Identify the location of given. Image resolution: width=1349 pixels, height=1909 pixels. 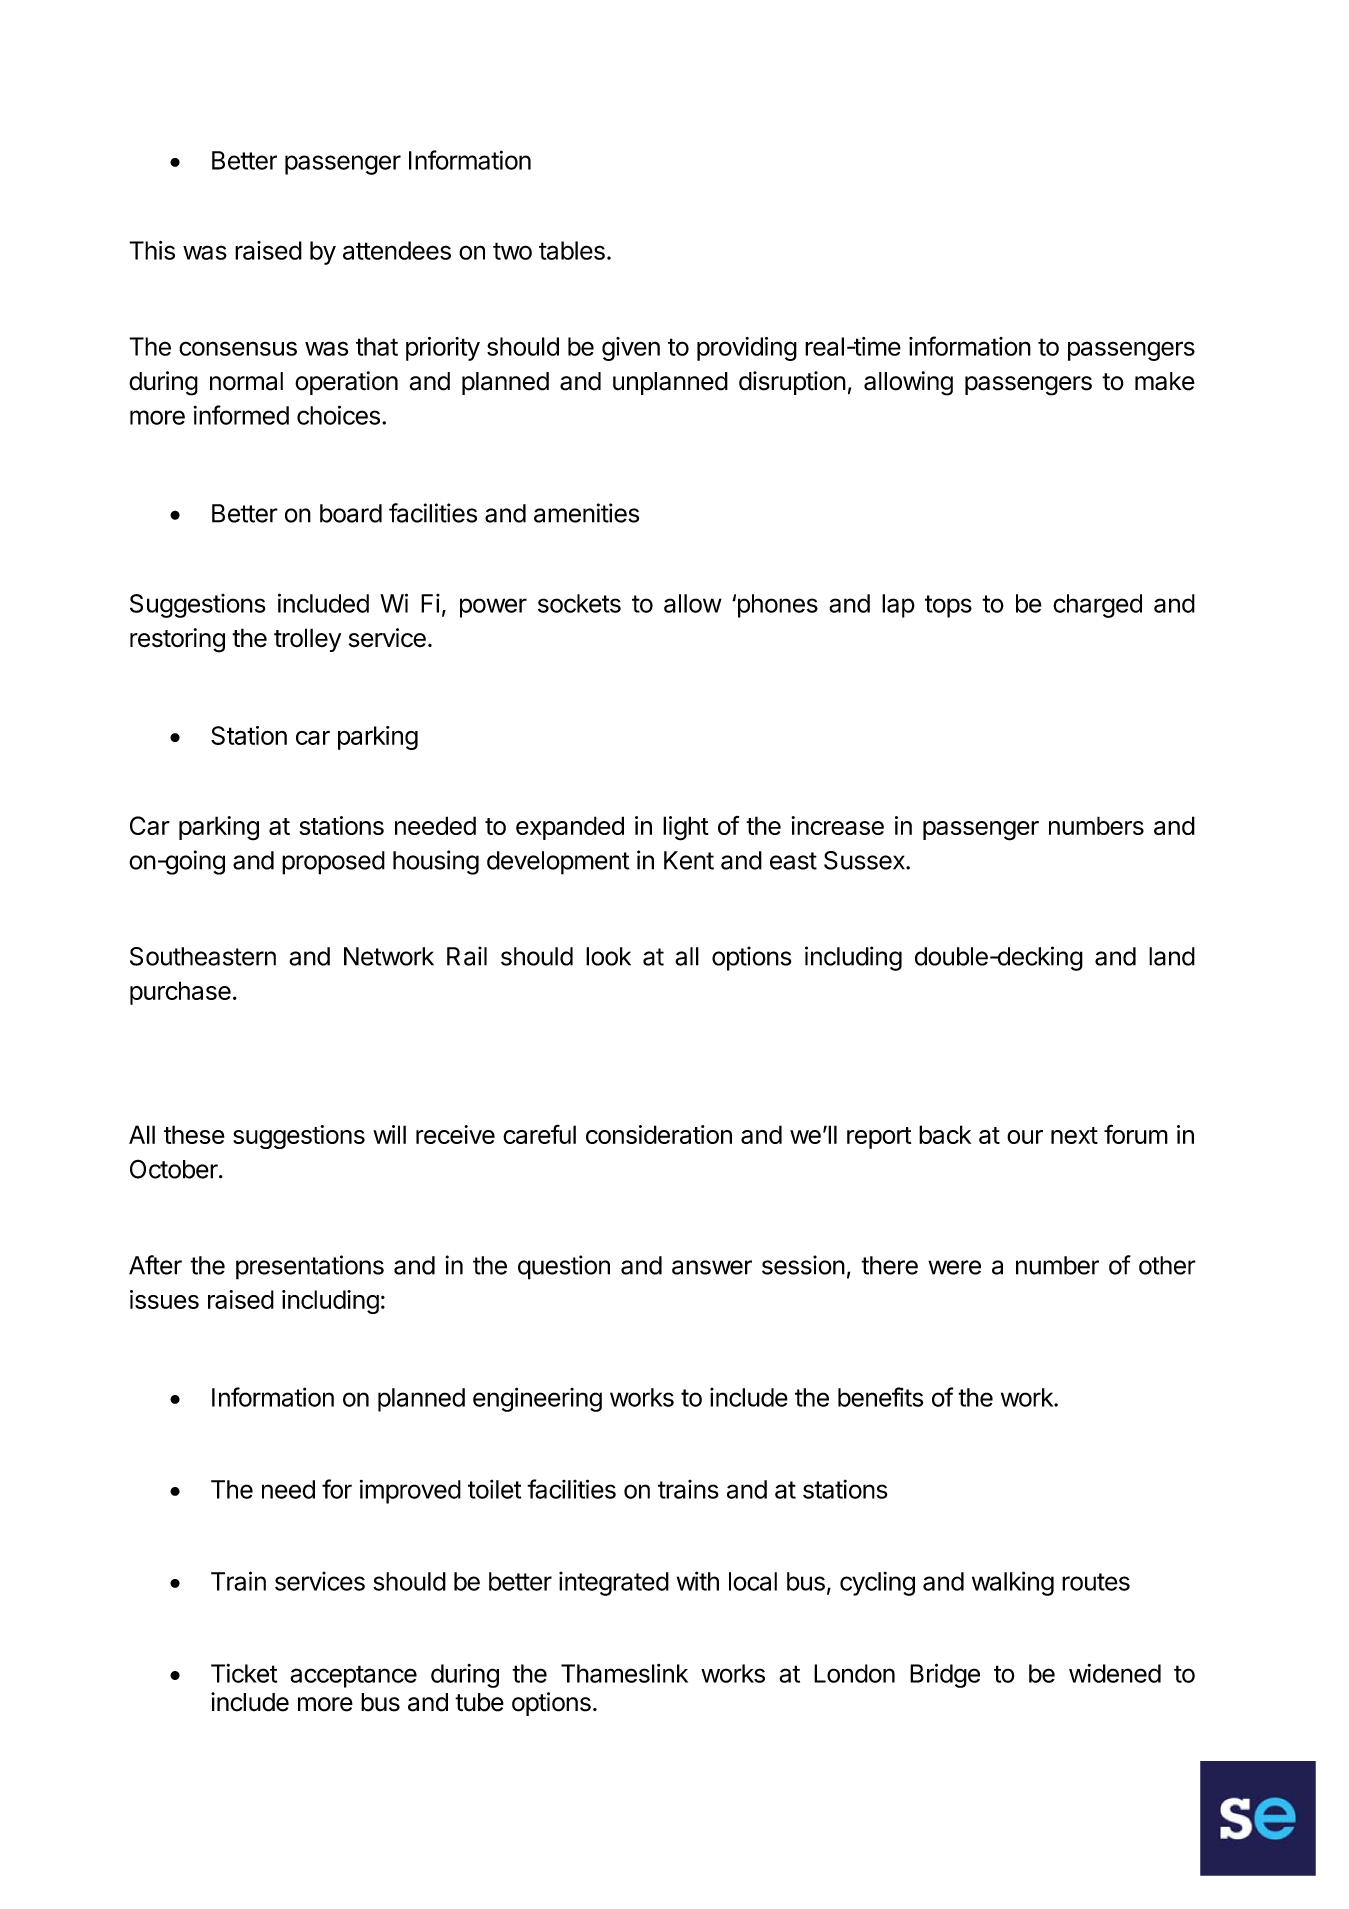
(631, 349).
